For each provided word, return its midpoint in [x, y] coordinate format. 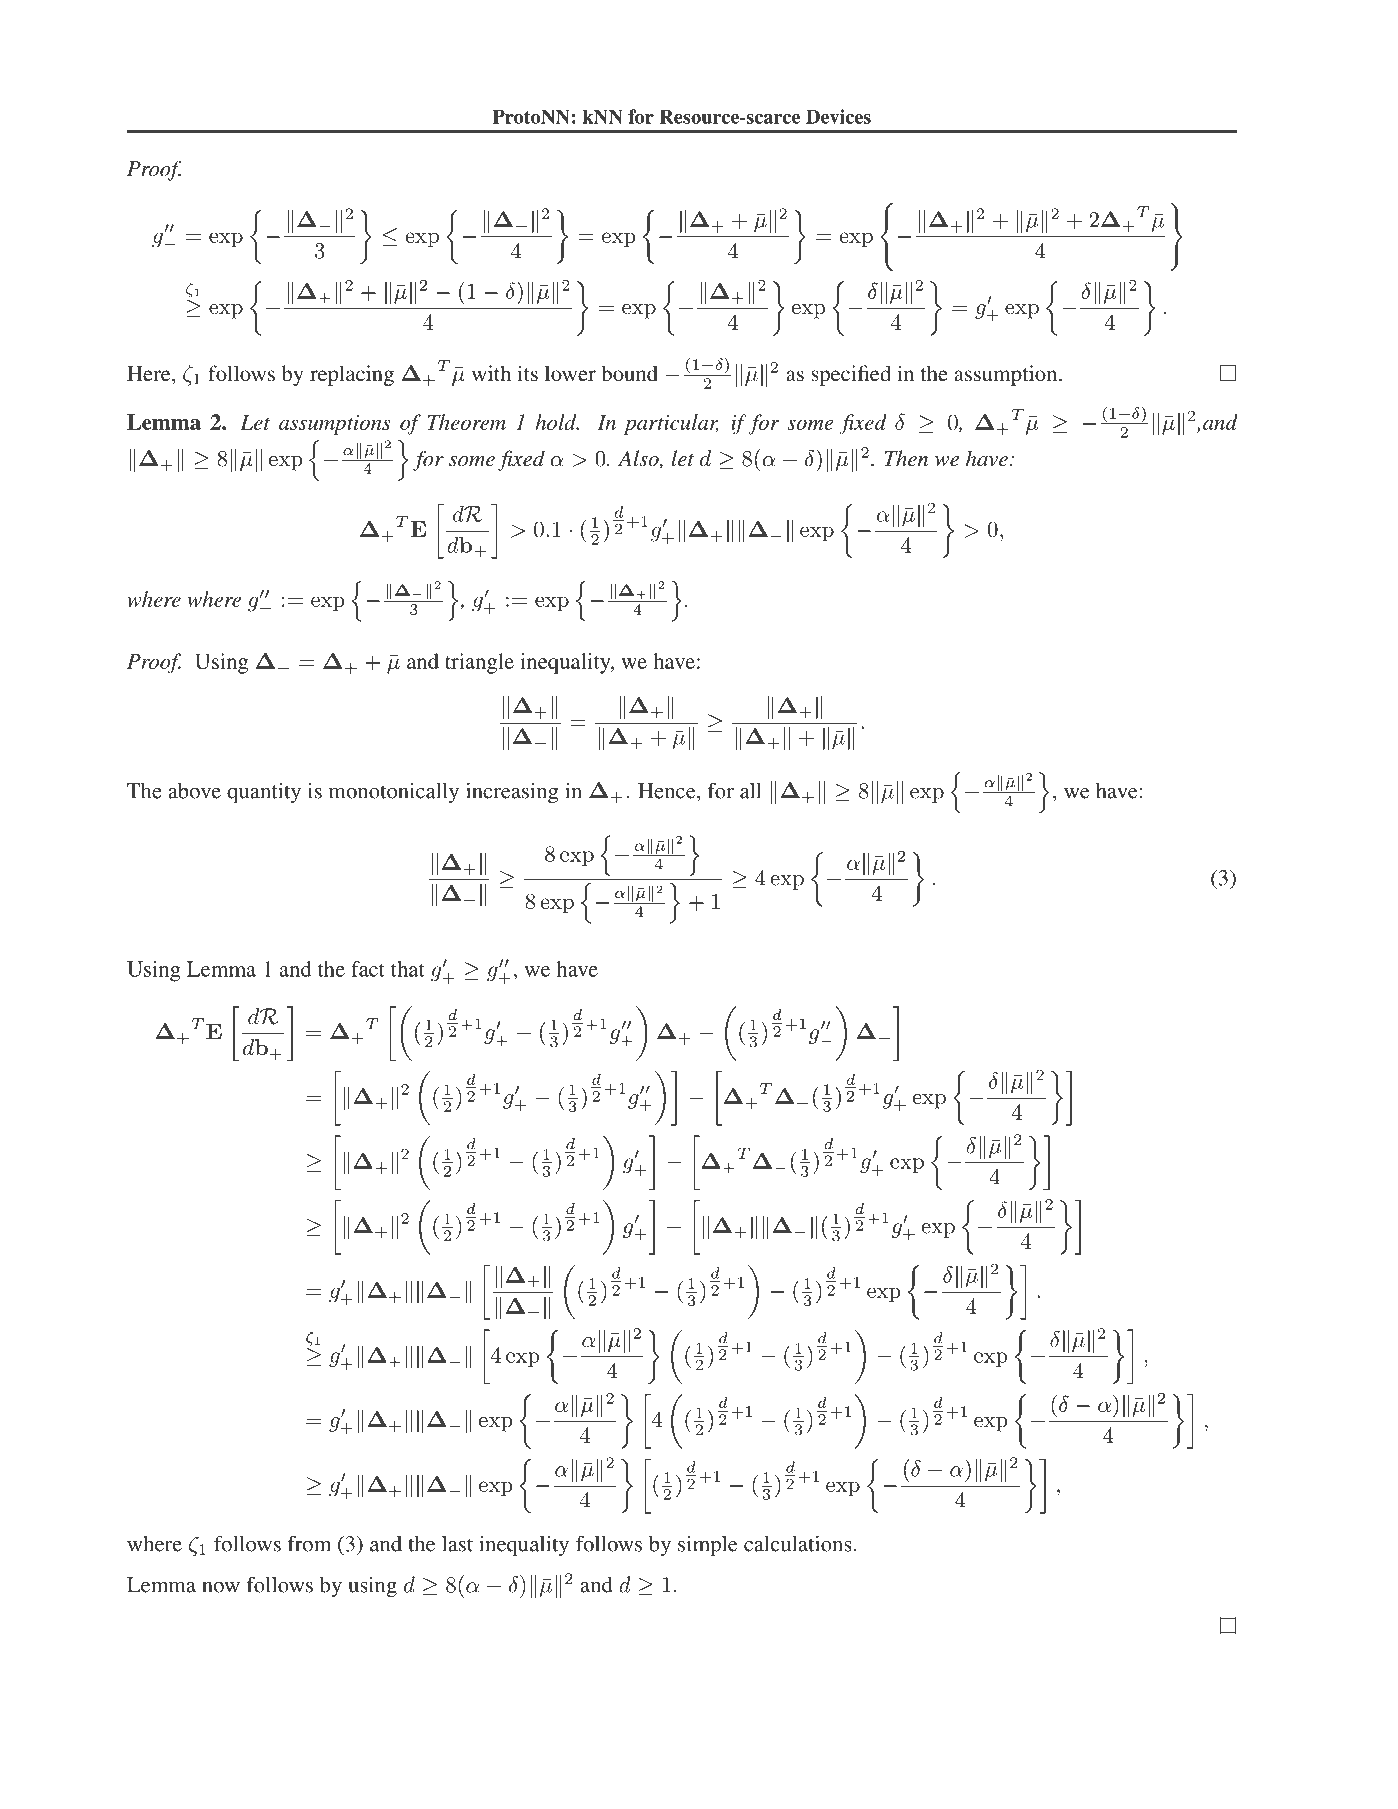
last [457, 1544]
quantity [264, 793]
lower [570, 373]
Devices [838, 116]
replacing [352, 375]
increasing [512, 793]
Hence [668, 791]
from [309, 1543]
